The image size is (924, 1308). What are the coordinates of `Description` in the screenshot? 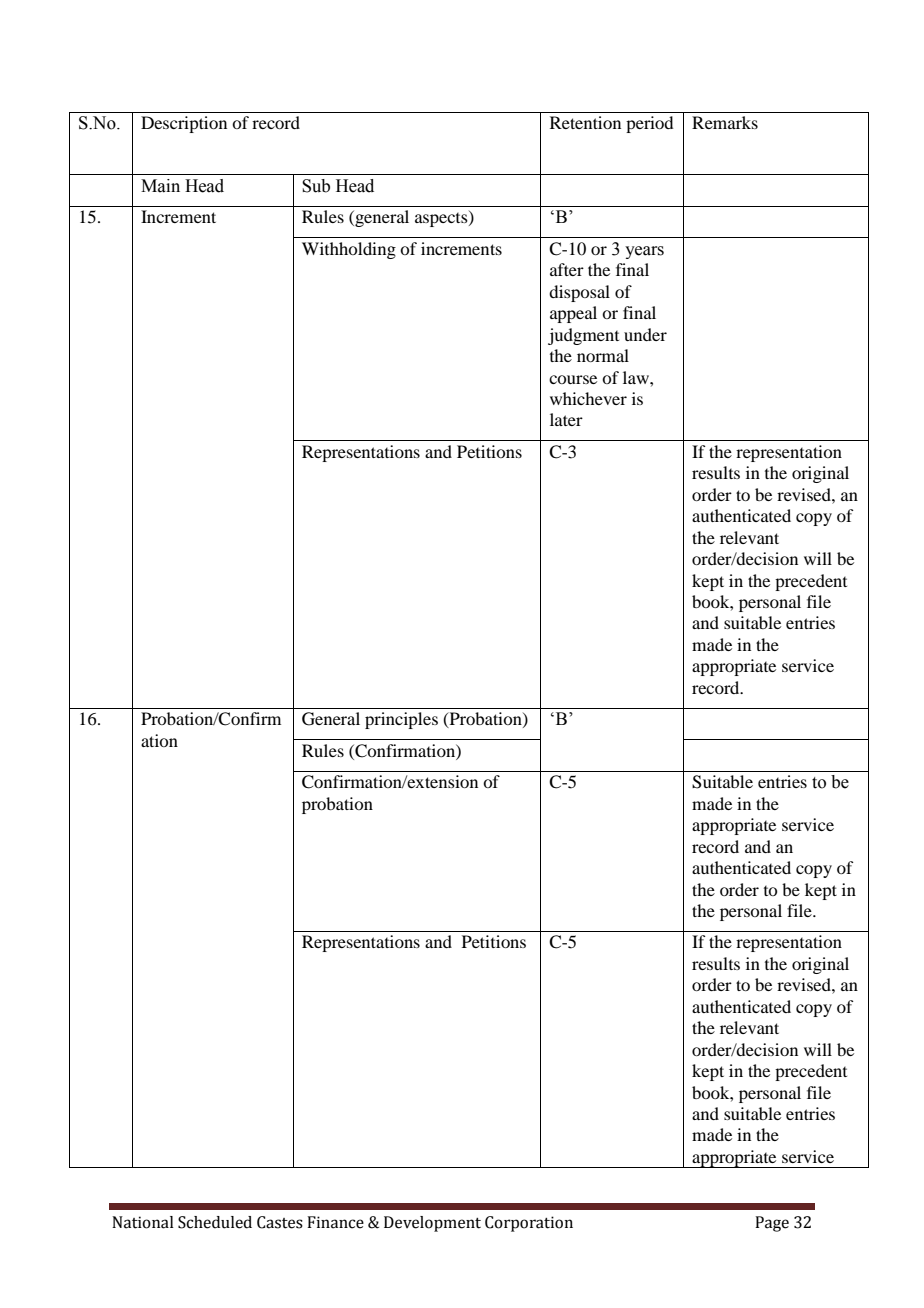 It's located at (184, 124).
